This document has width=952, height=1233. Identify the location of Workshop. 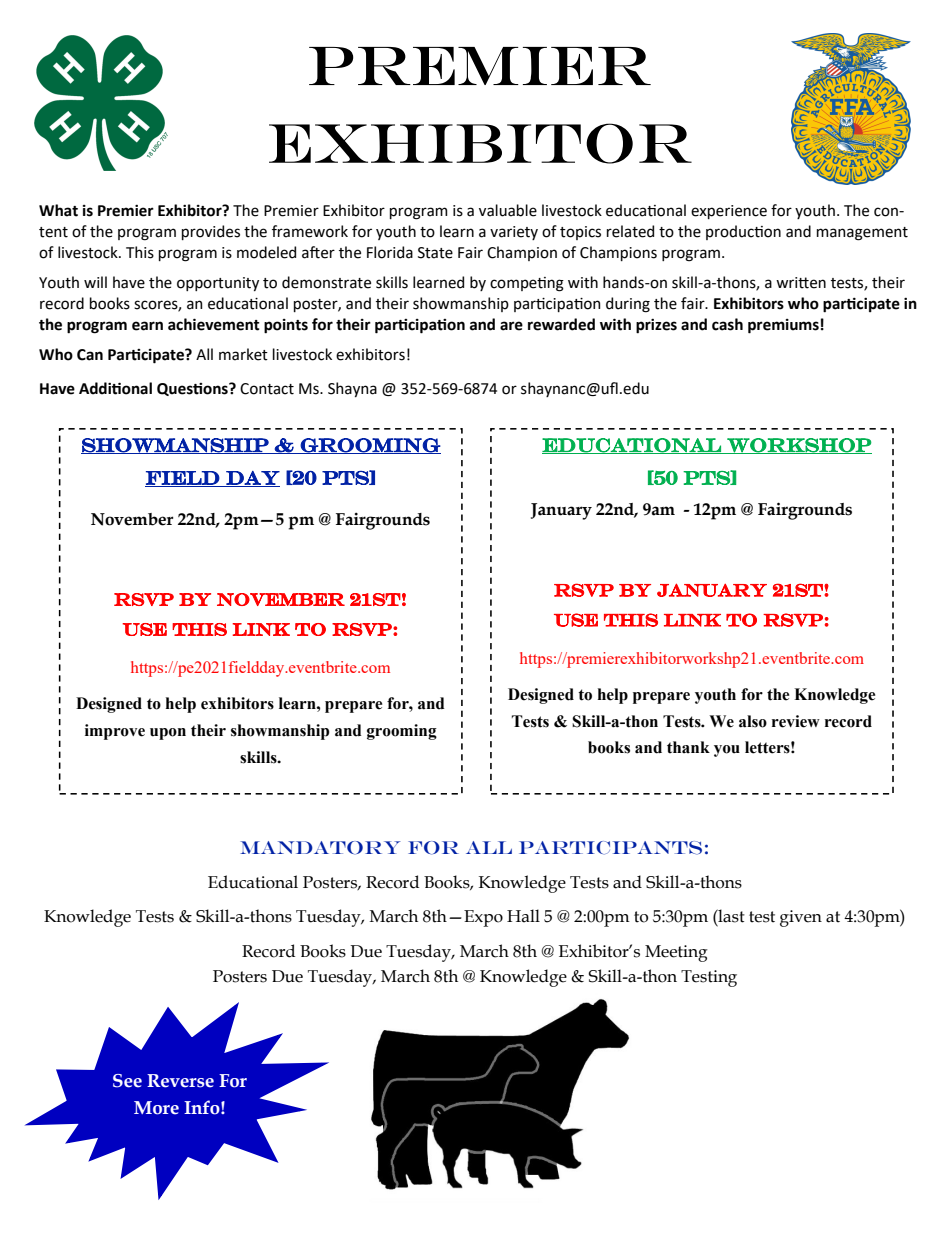
(798, 446).
